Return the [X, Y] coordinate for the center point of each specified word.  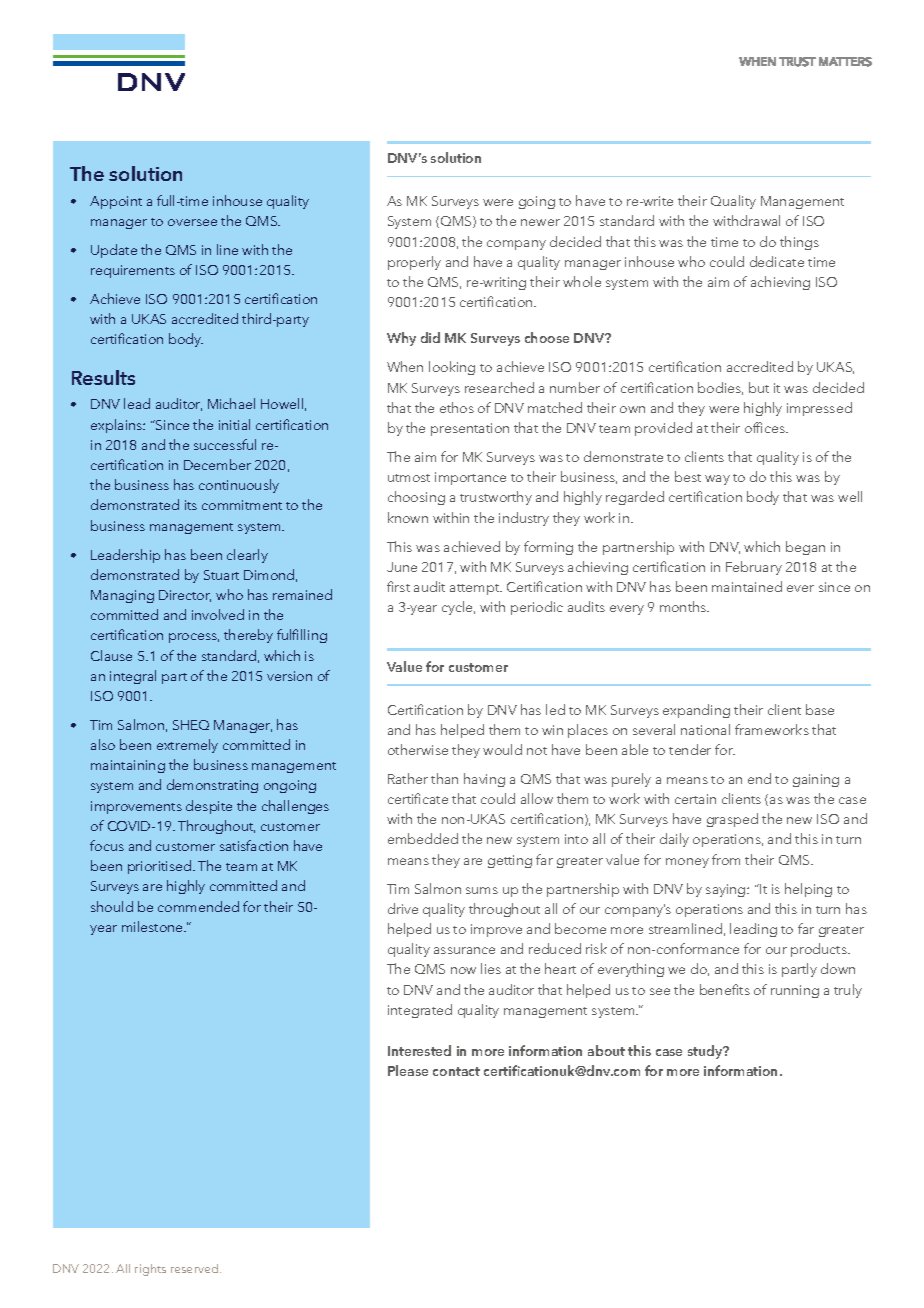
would [502, 749]
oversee [192, 222]
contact [456, 1071]
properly [414, 263]
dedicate [777, 261]
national [705, 729]
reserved [196, 1268]
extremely [187, 746]
